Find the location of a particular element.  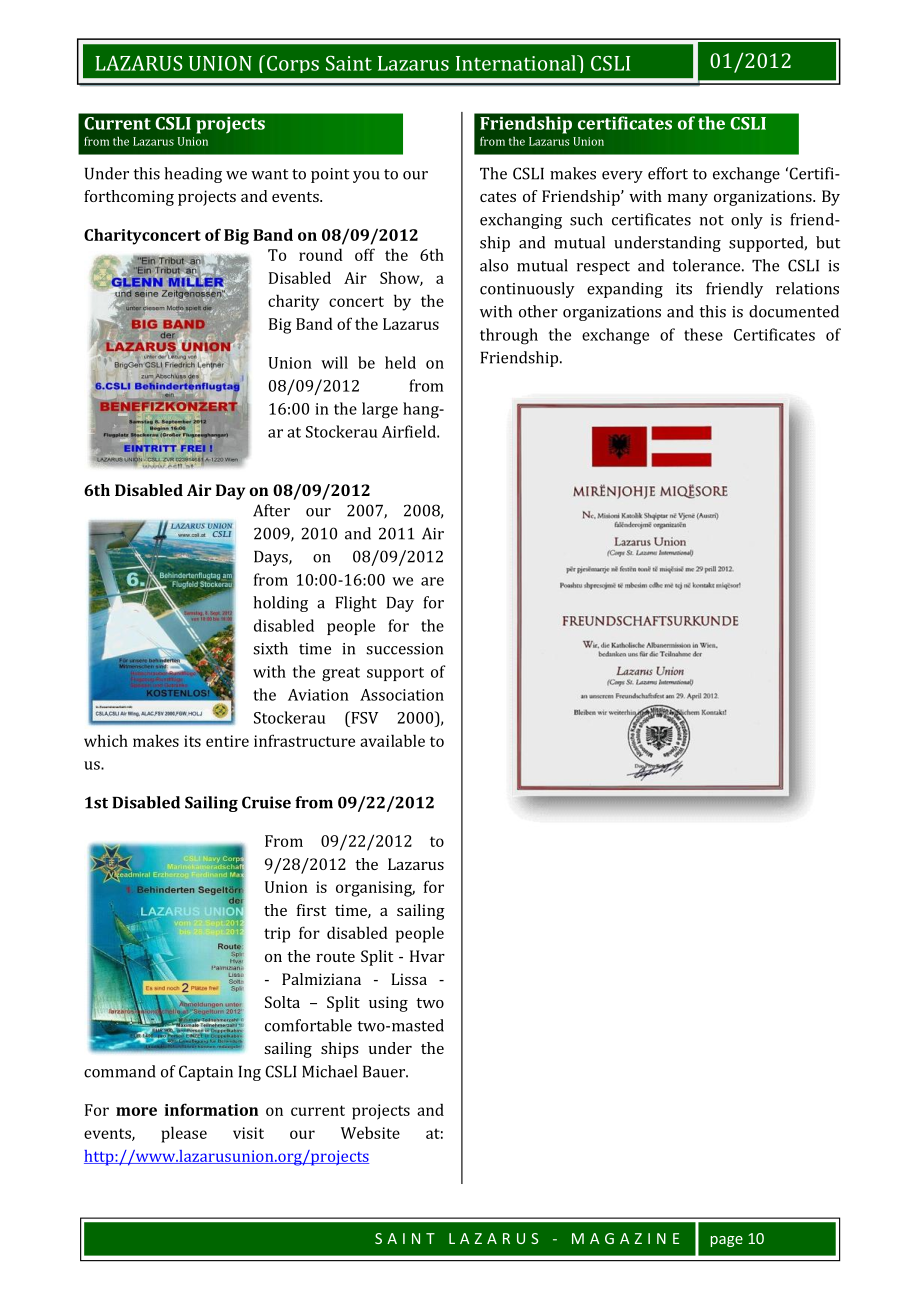

large is located at coordinates (380, 410).
